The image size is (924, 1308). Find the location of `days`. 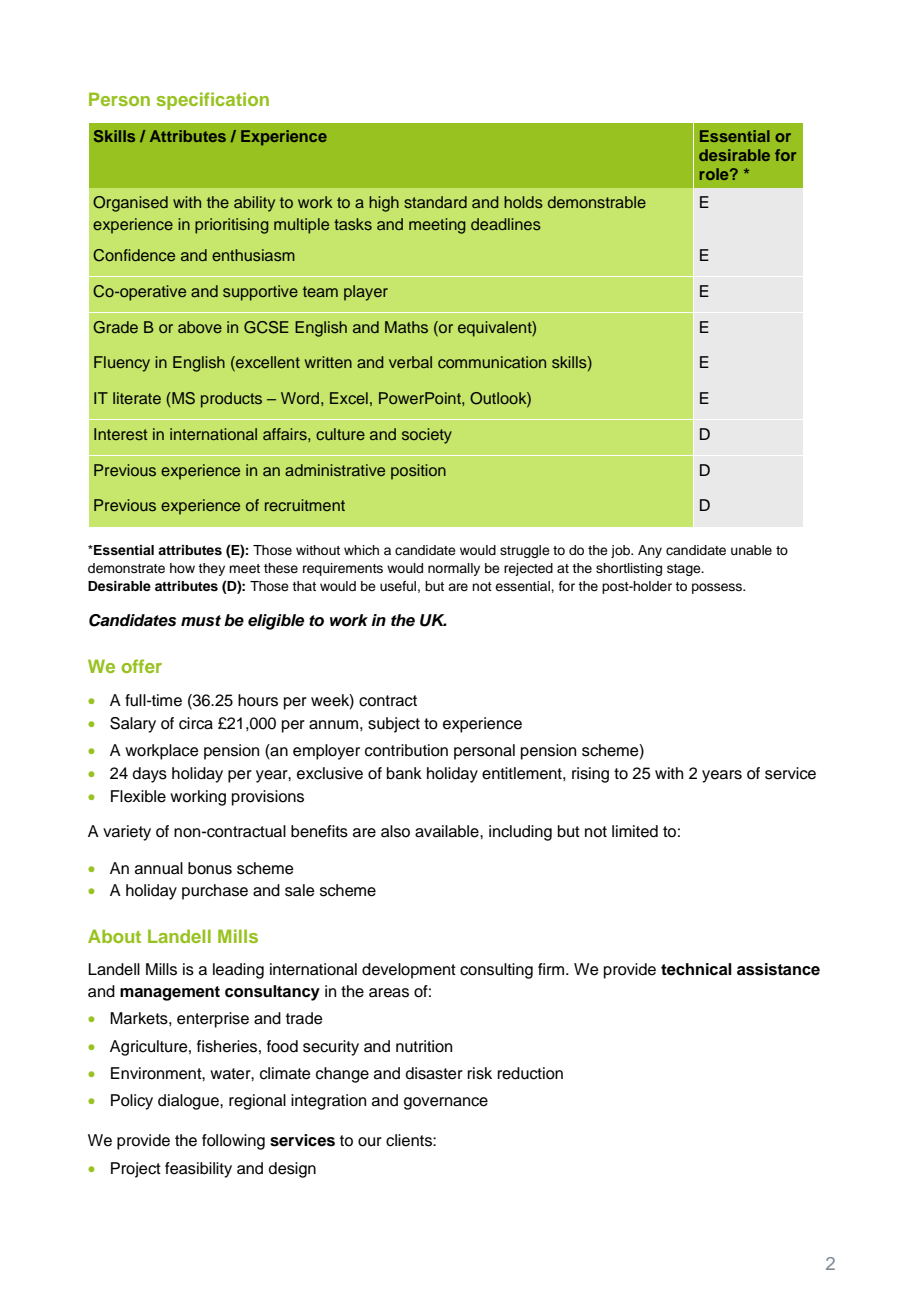

days is located at coordinates (150, 775).
